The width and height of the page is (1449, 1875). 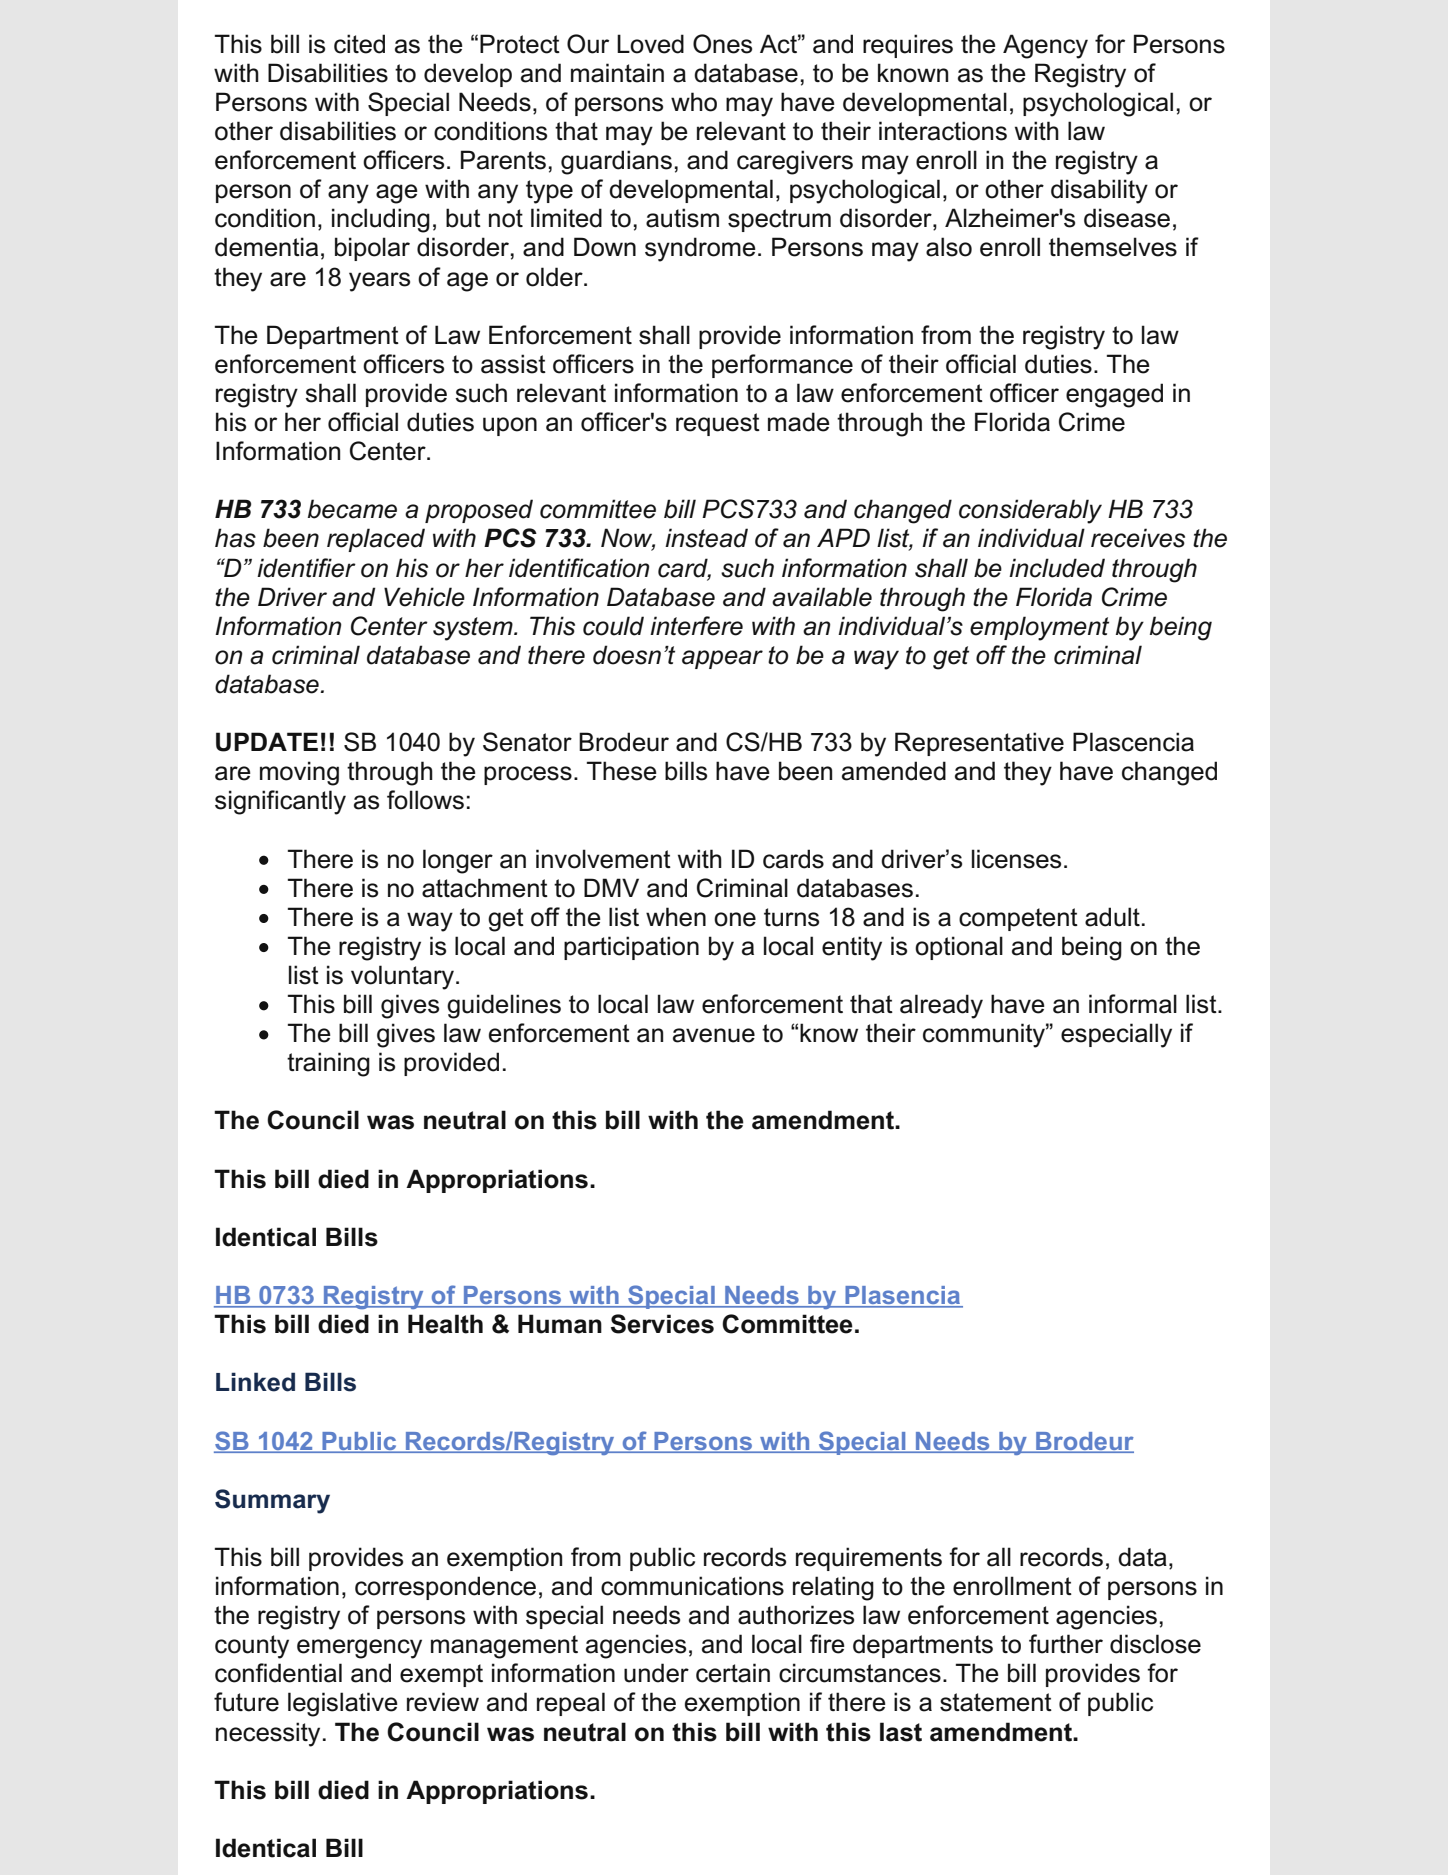 I want to click on Agency, so click(x=1045, y=46).
